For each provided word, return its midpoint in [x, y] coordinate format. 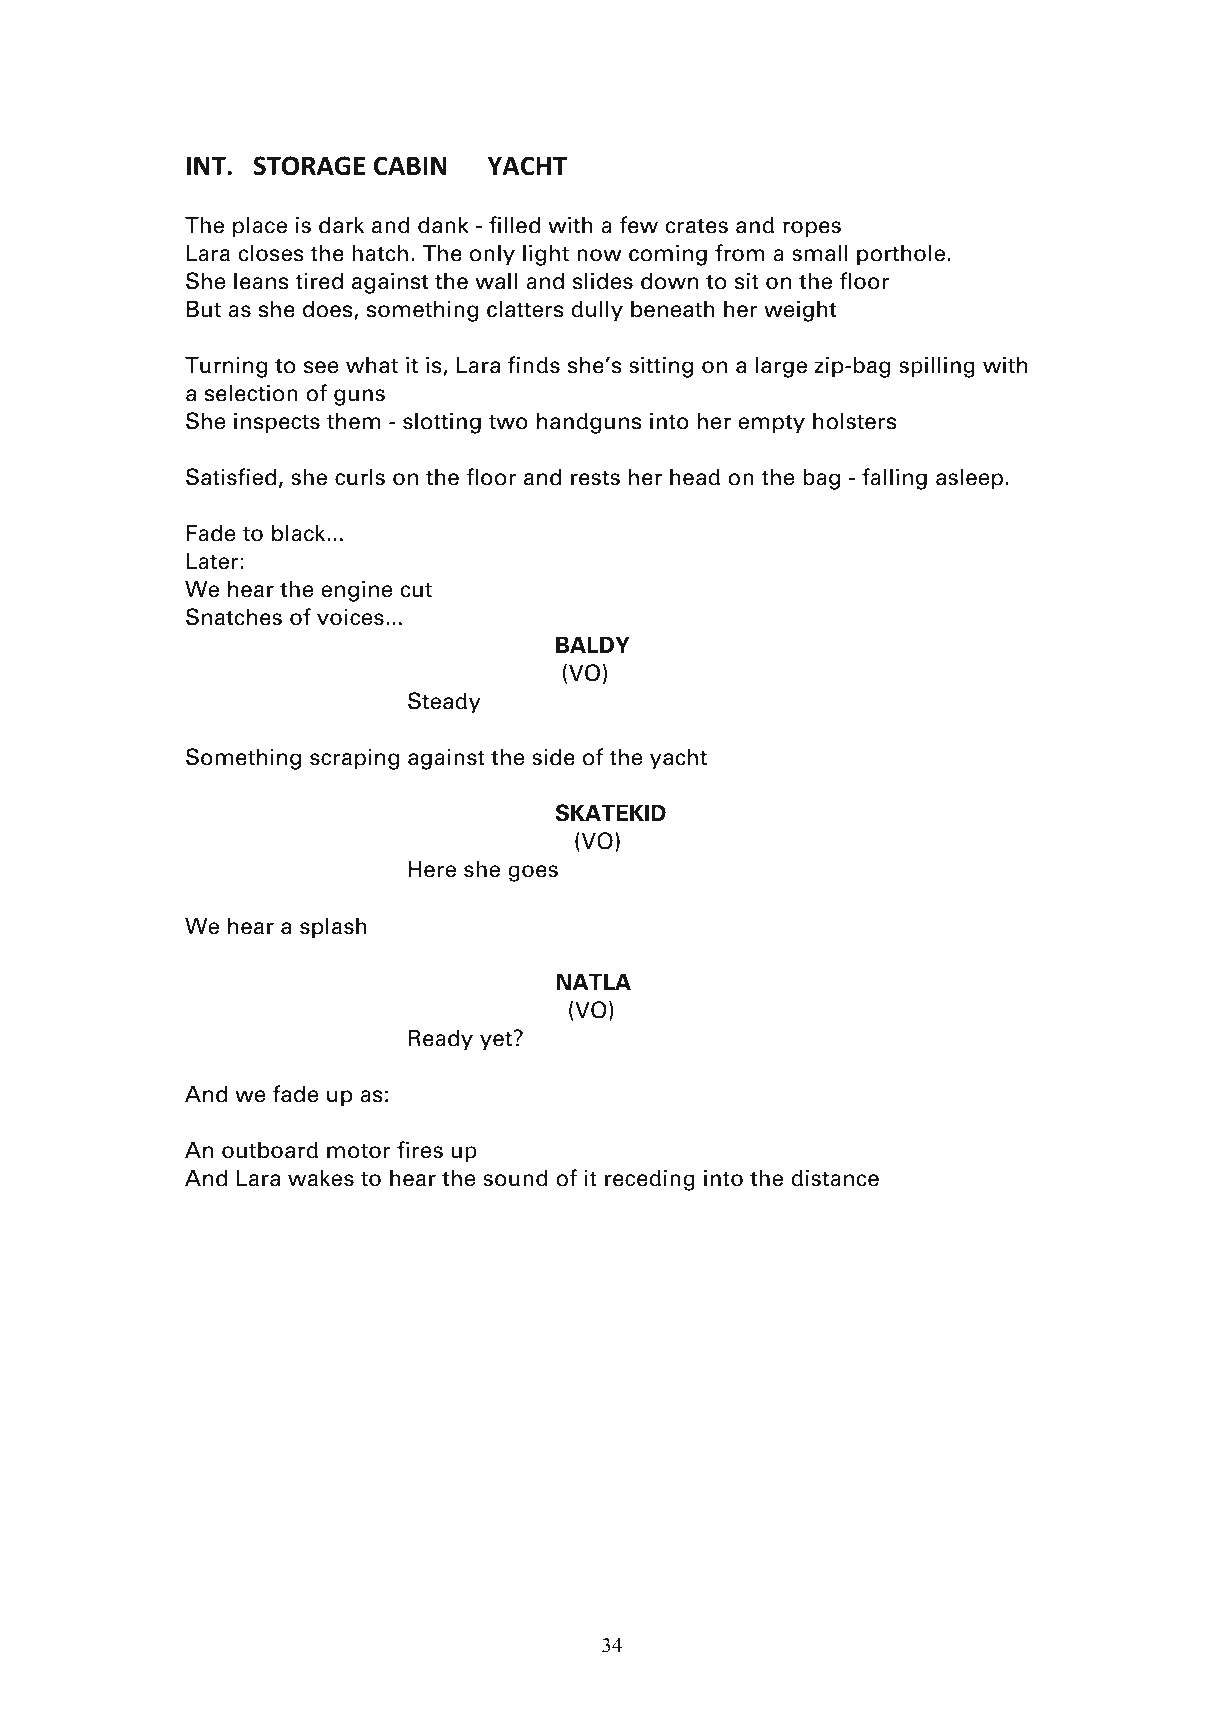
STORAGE [309, 166]
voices [350, 617]
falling [894, 479]
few [639, 225]
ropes [812, 229]
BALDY [593, 644]
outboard [270, 1150]
